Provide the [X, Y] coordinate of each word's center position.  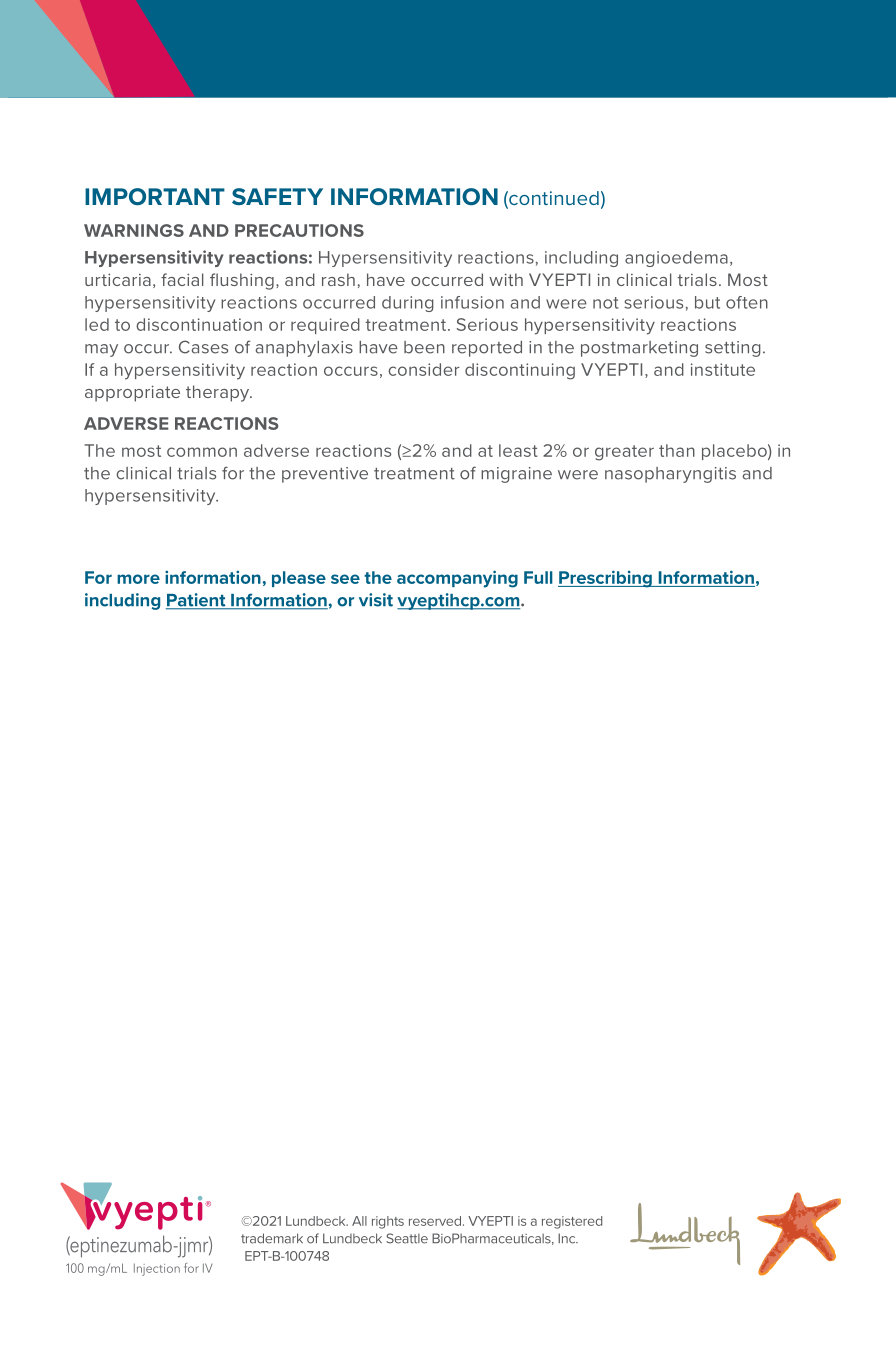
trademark [272, 1238]
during [408, 304]
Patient [197, 601]
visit [376, 600]
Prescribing [606, 579]
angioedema [676, 259]
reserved [435, 1221]
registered [572, 1222]
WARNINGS [134, 230]
